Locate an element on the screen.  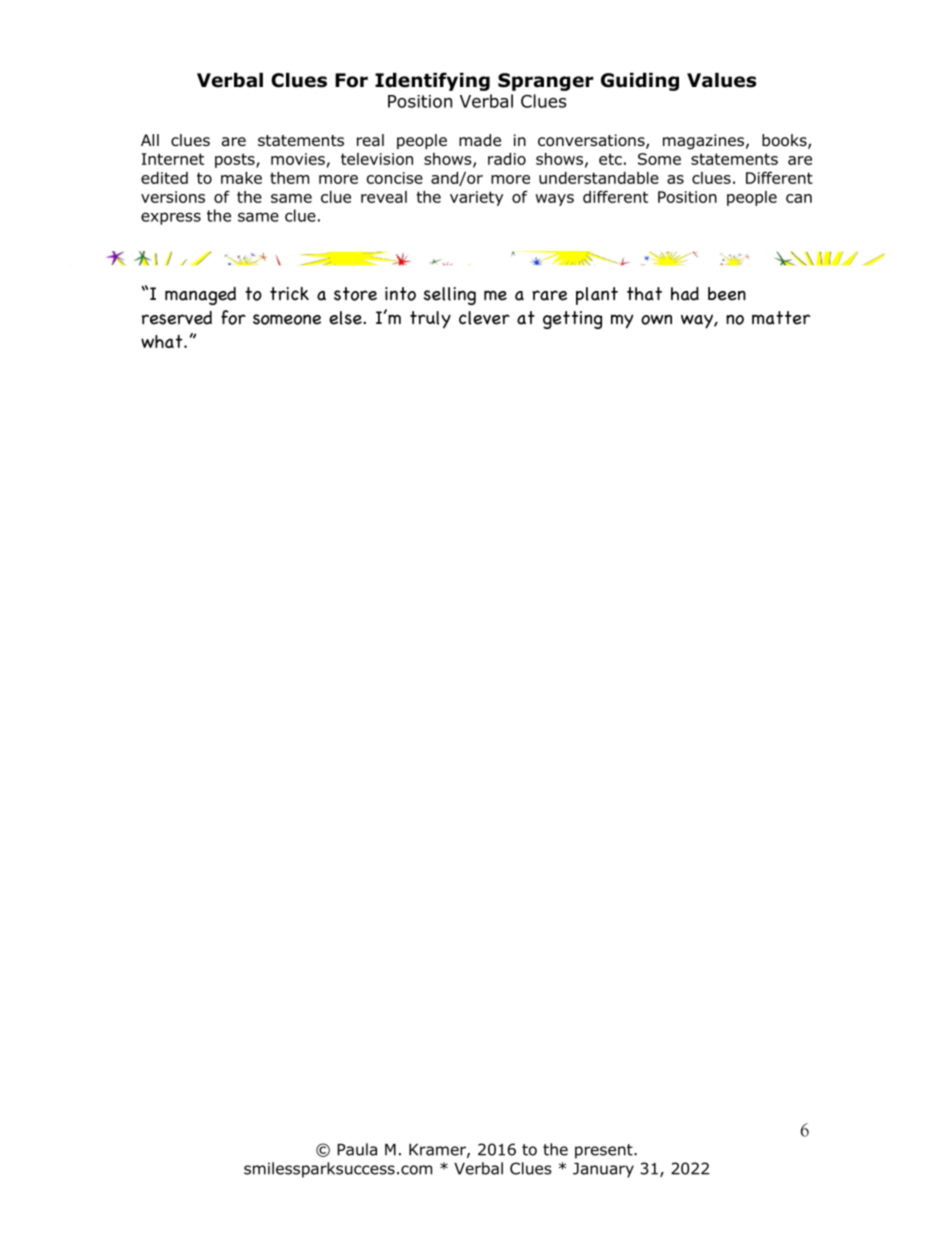
matter is located at coordinates (781, 318).
